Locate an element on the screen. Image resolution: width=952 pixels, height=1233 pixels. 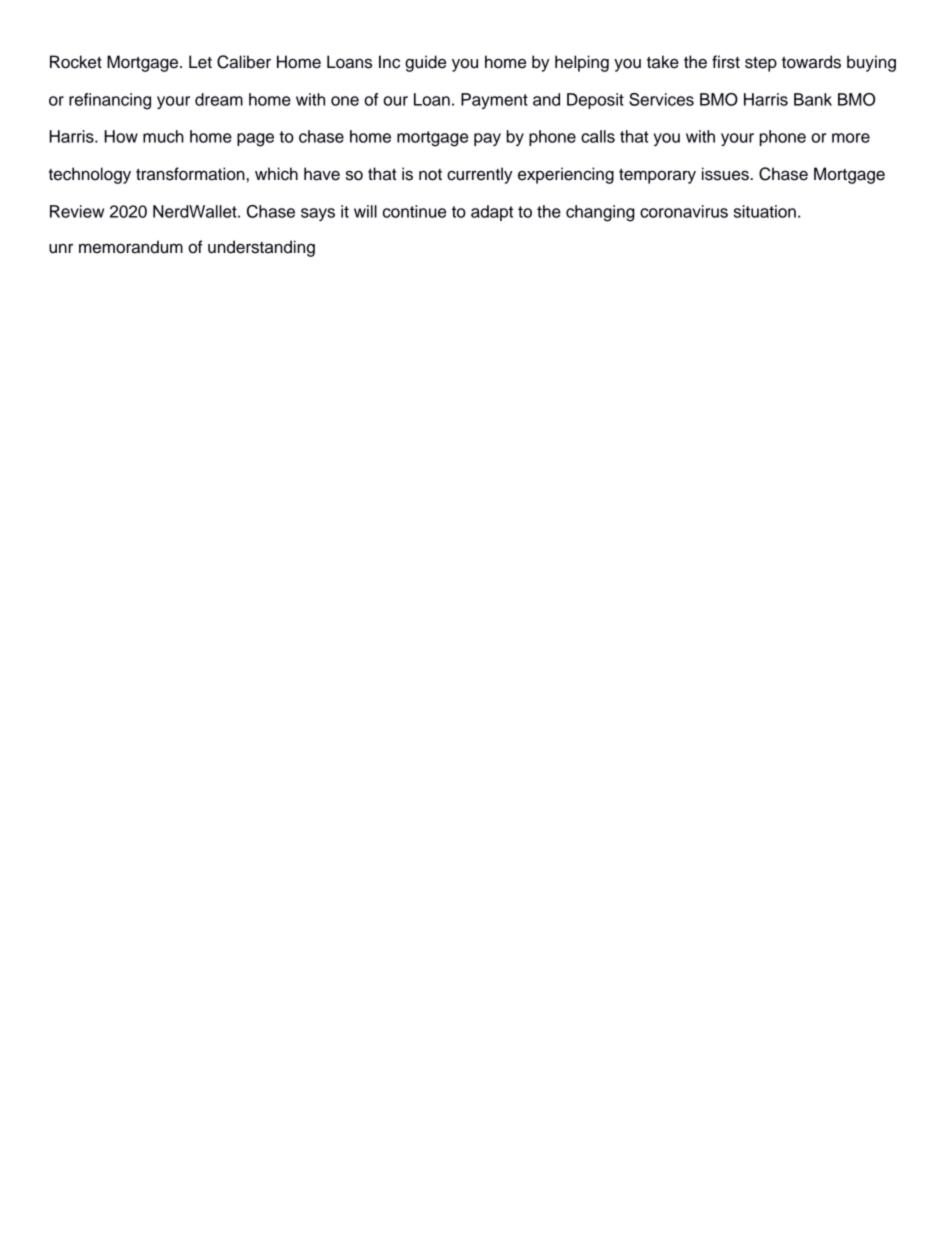
memorandum is located at coordinates (131, 247).
